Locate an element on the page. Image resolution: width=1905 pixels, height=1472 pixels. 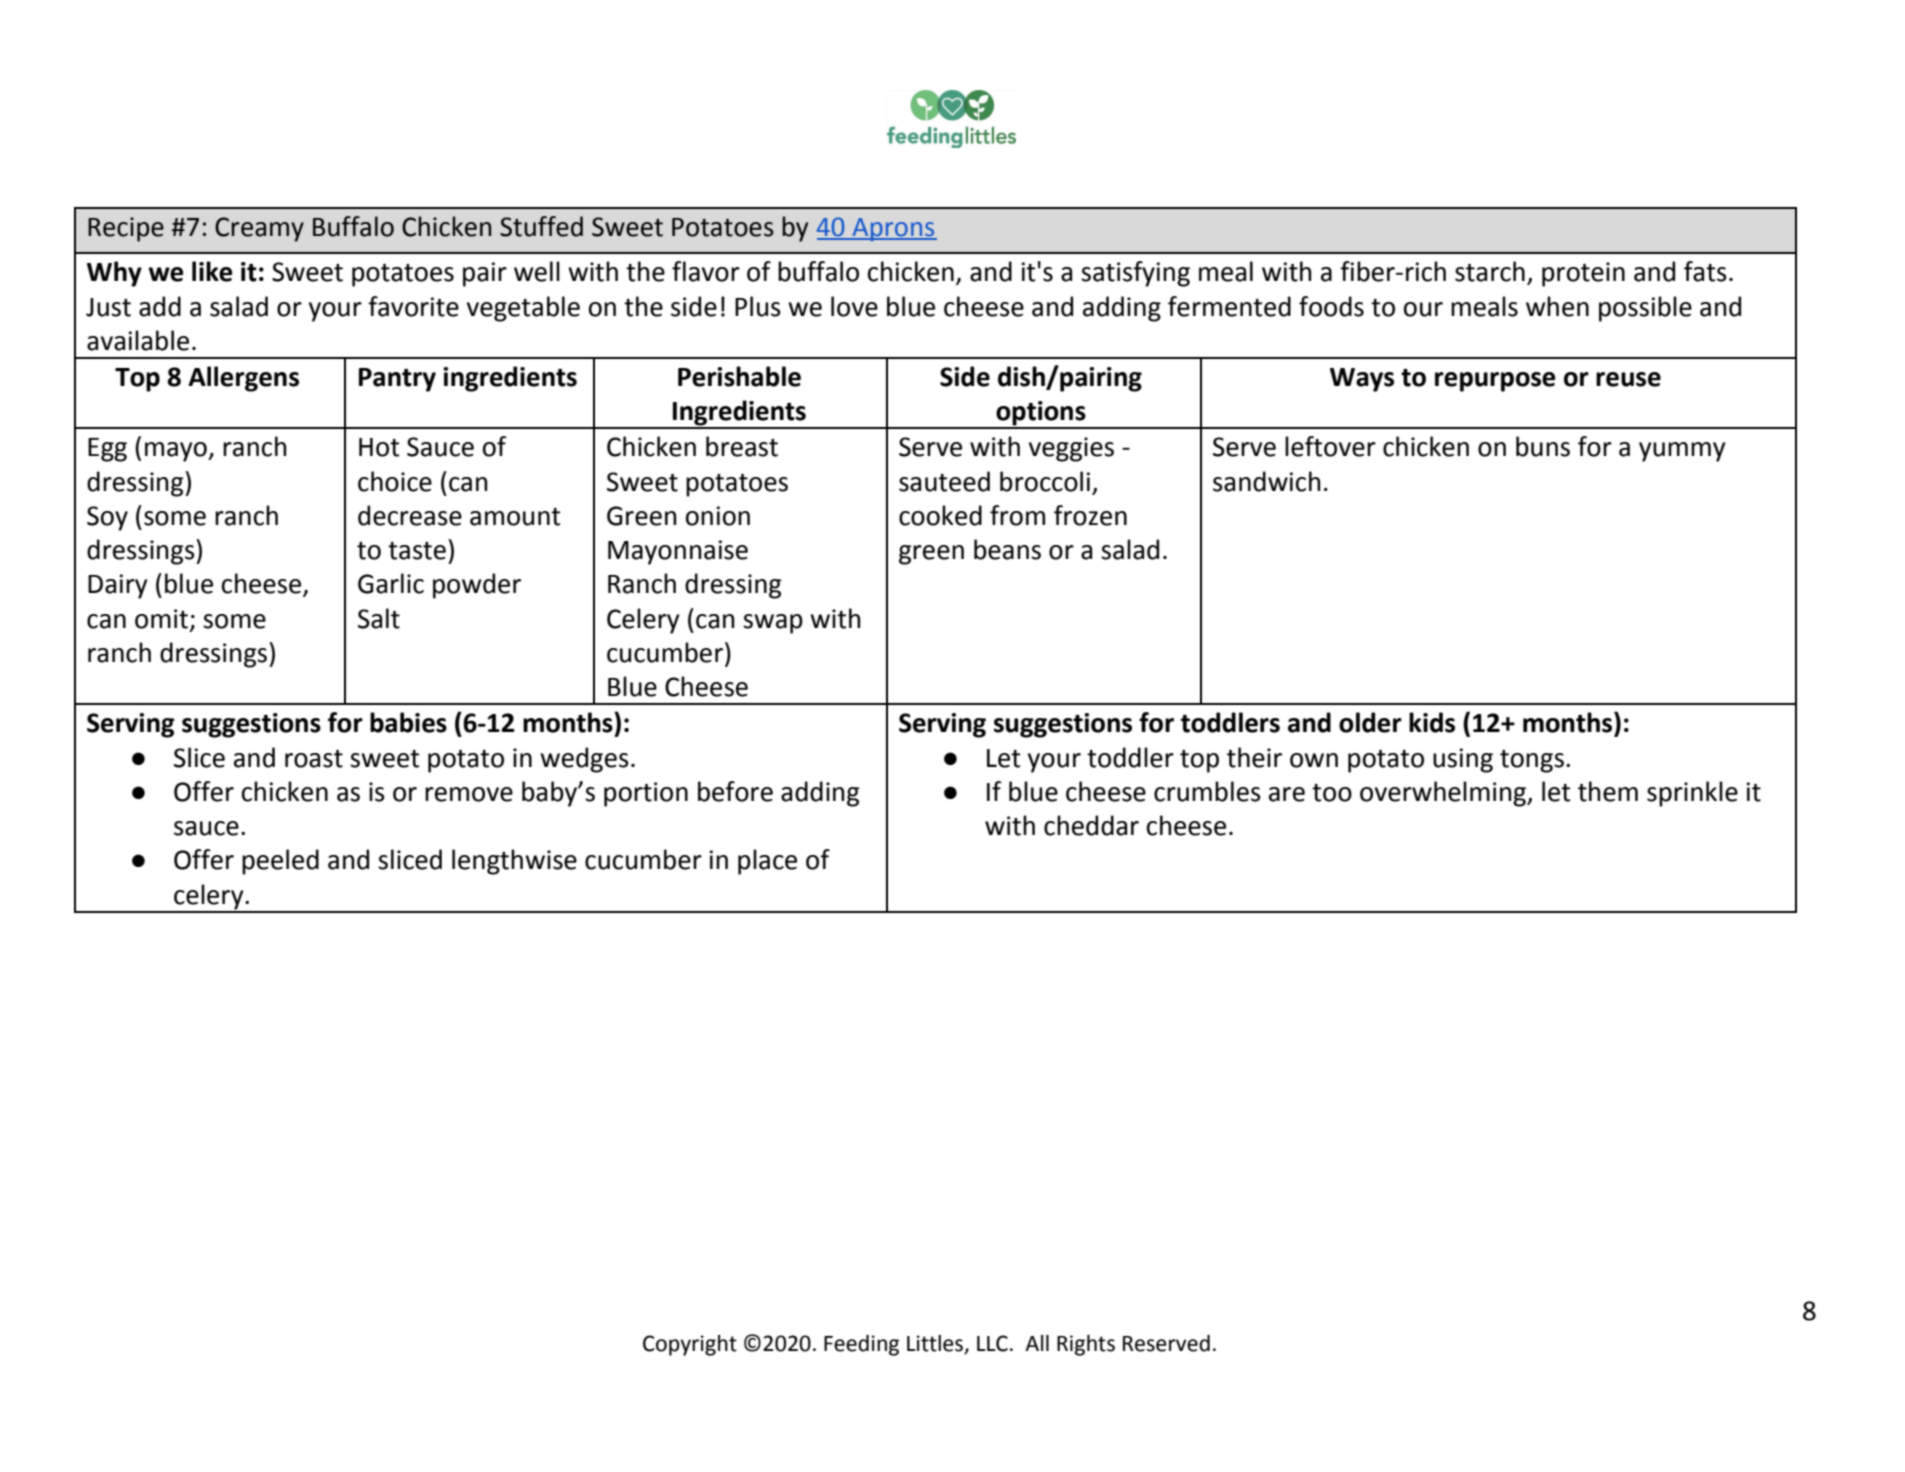
peeled is located at coordinates (280, 862).
